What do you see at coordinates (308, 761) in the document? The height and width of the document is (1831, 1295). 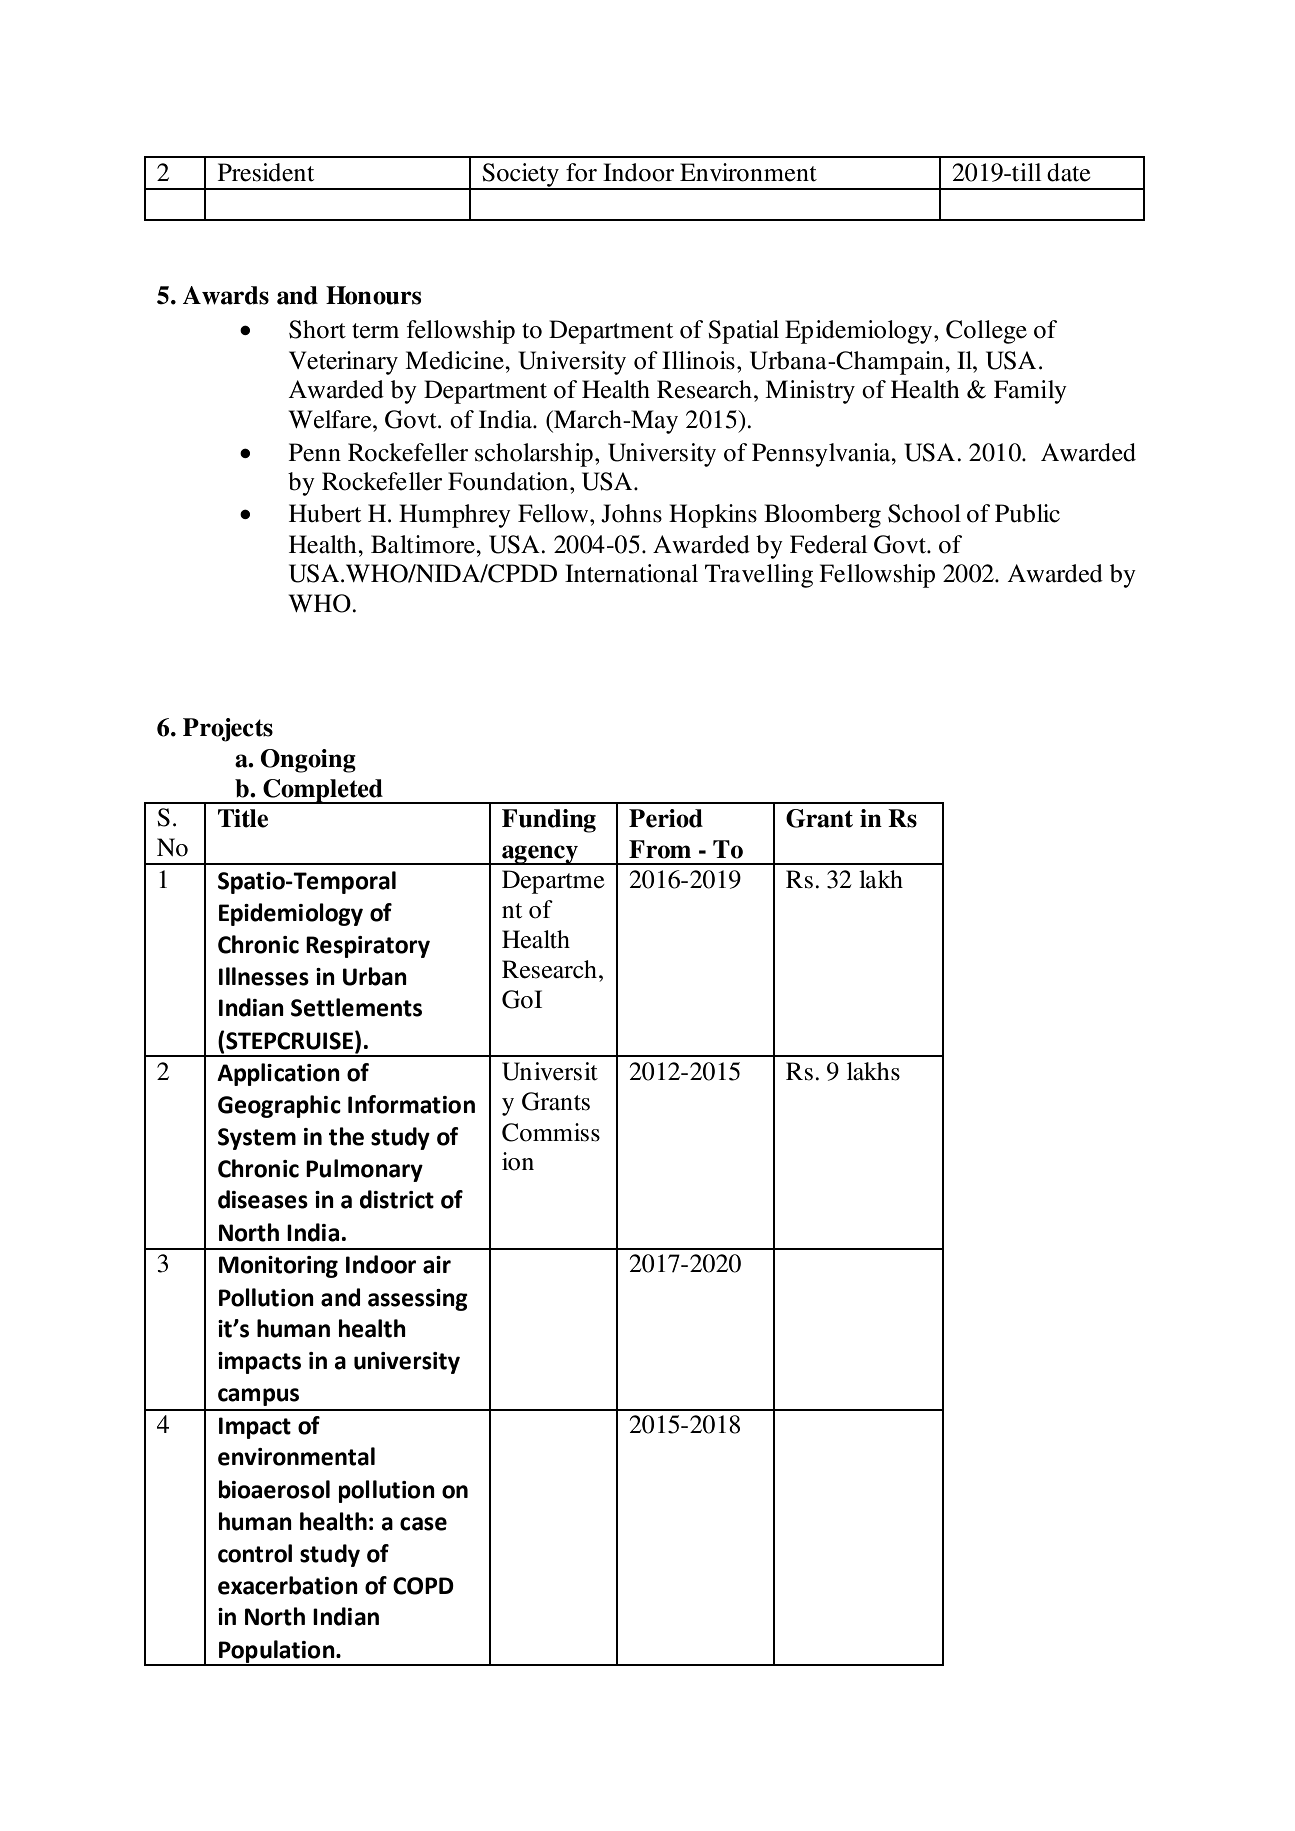 I see `Ongoing` at bounding box center [308, 761].
